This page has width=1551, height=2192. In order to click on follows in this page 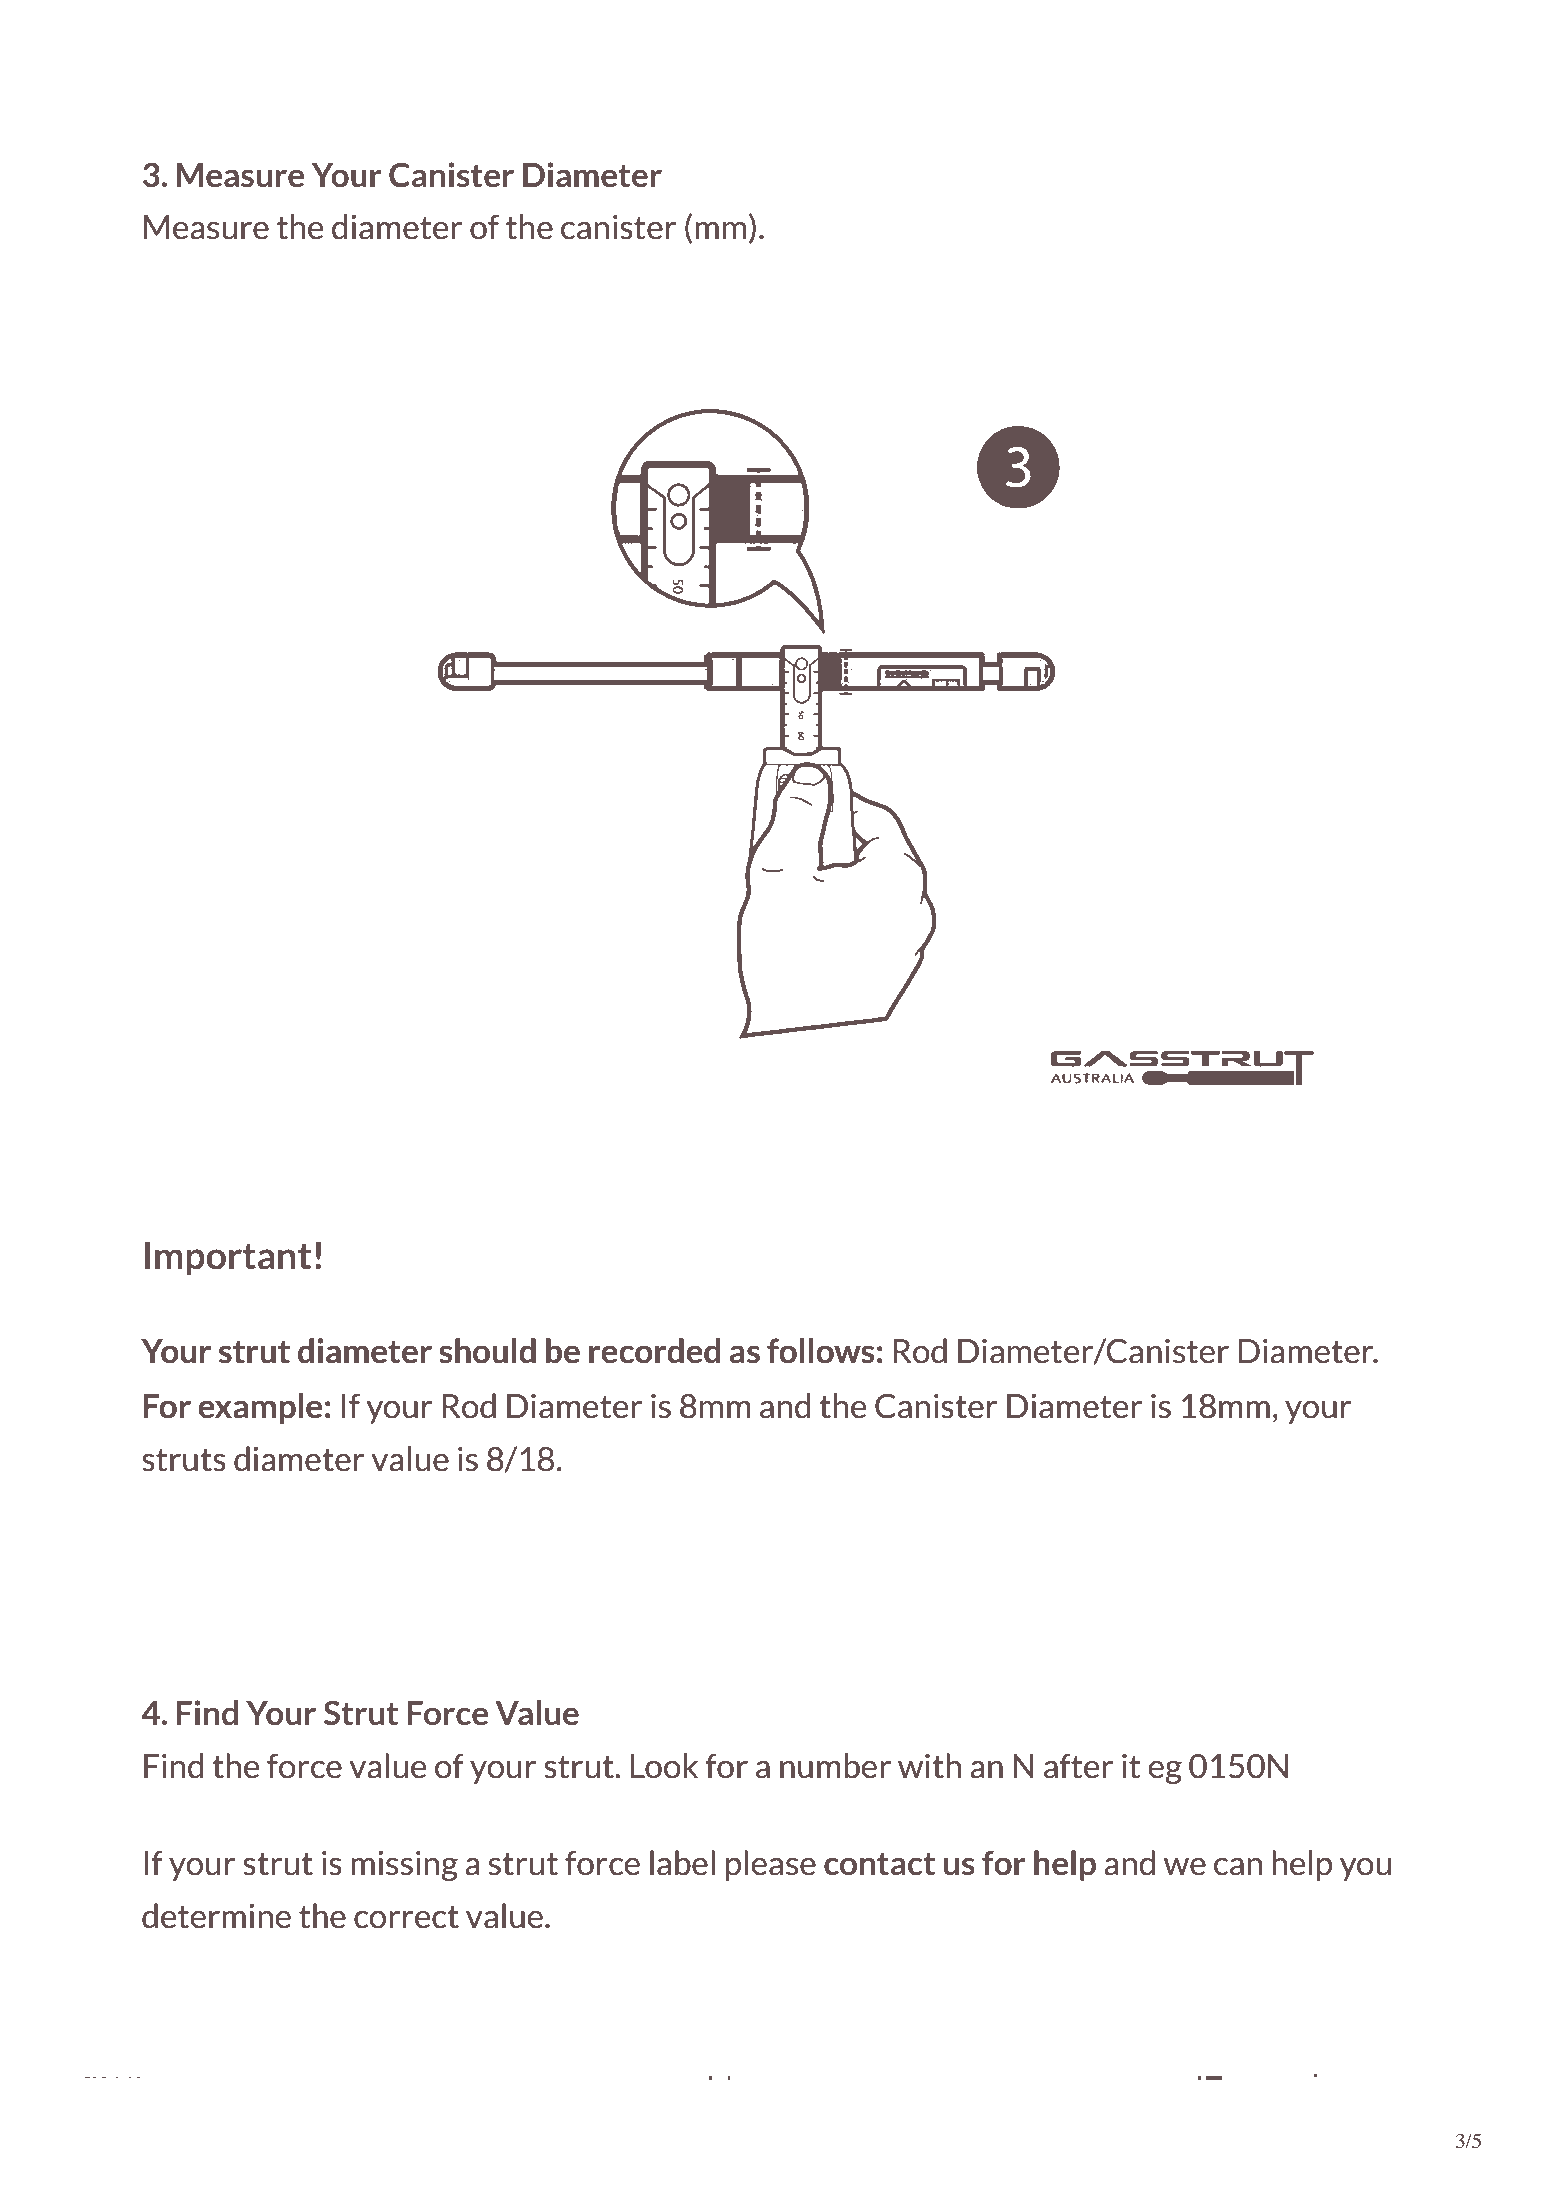, I will do `click(820, 1351)`.
